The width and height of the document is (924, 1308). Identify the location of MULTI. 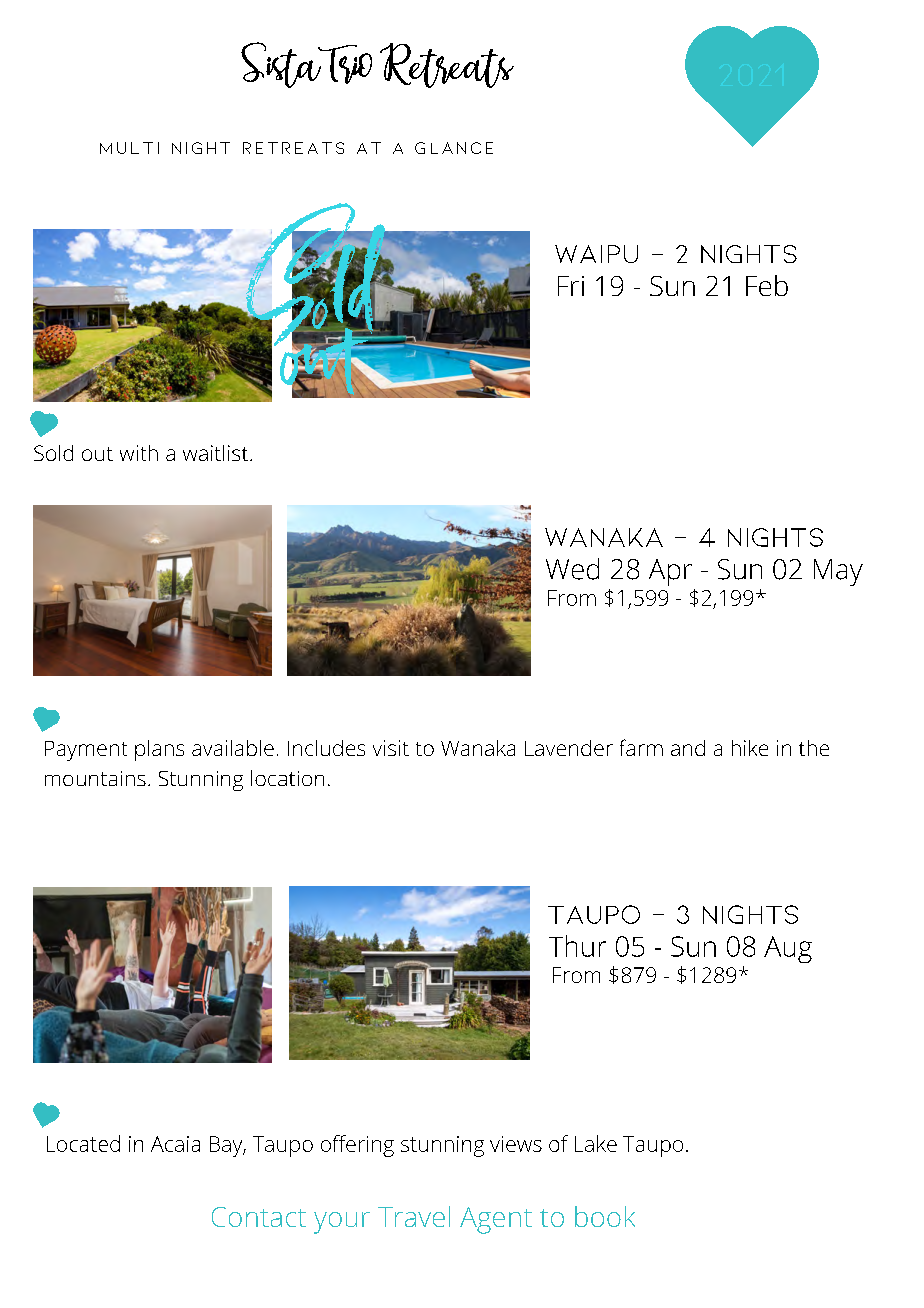
(129, 148).
